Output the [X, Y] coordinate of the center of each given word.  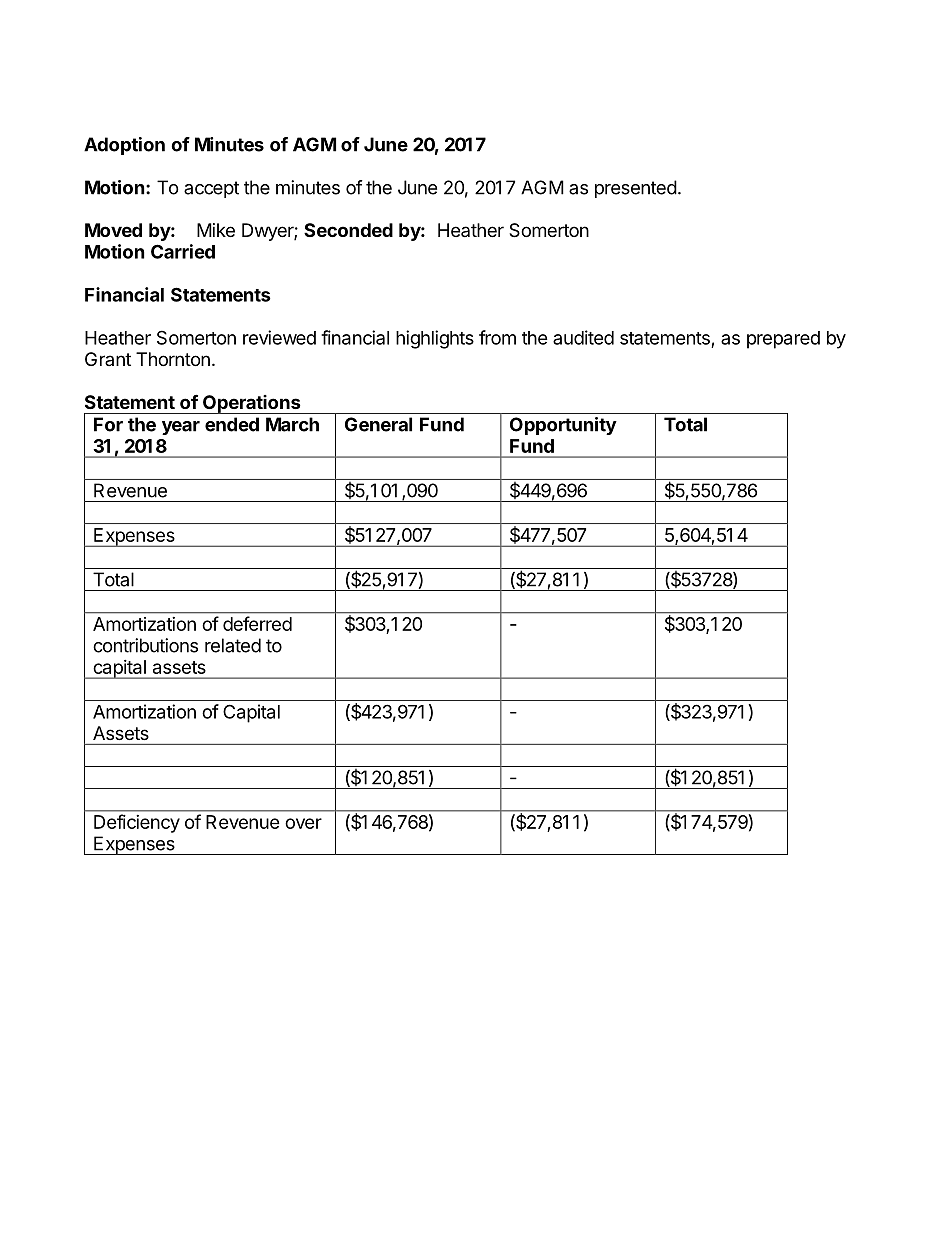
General [378, 424]
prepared [783, 340]
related [233, 645]
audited [583, 337]
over [303, 823]
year [181, 428]
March [292, 424]
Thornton [173, 359]
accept [211, 189]
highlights [435, 339]
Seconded [348, 230]
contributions [145, 645]
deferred [257, 623]
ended [232, 424]
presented [636, 189]
